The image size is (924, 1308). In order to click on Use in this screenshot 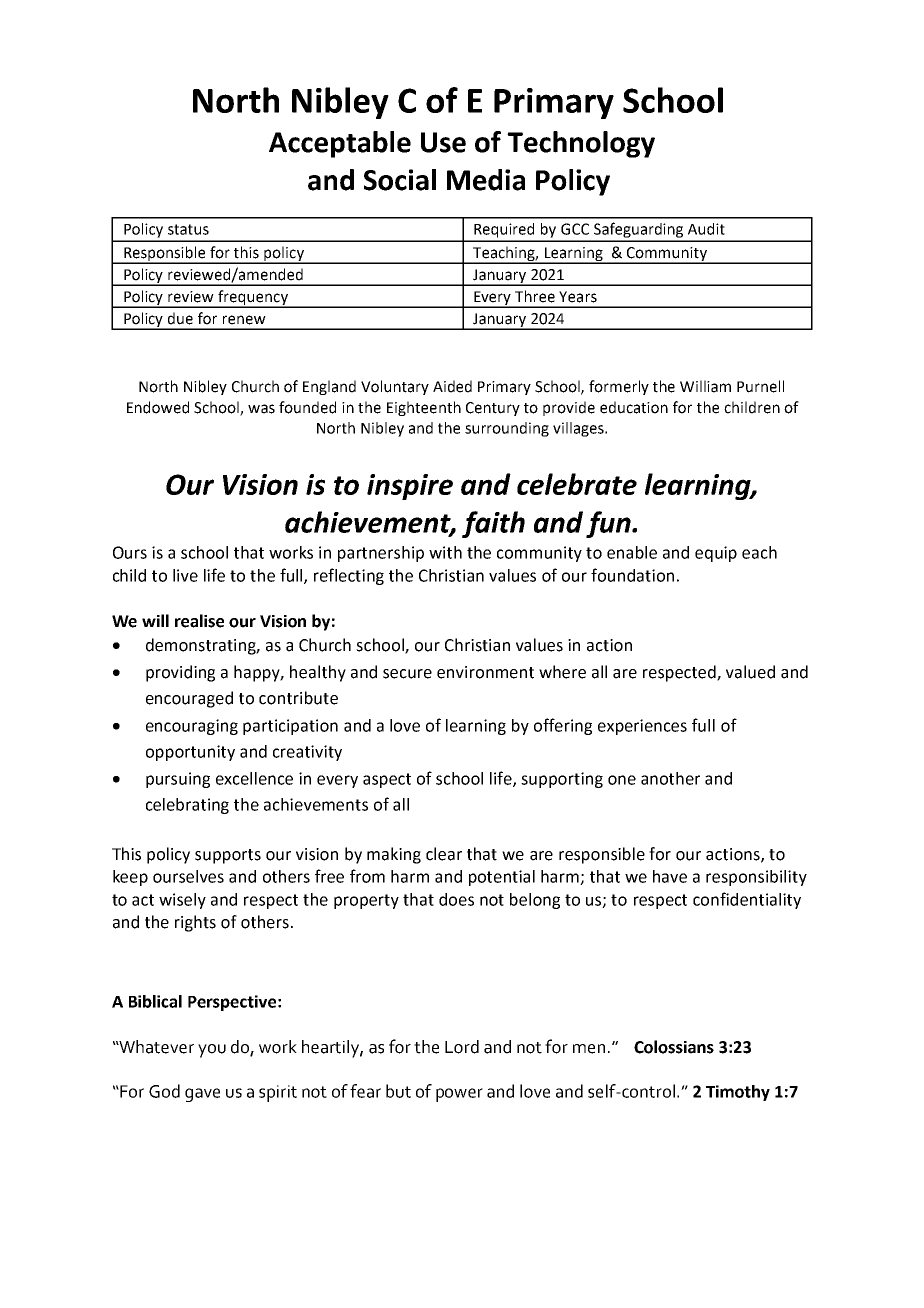, I will do `click(443, 142)`.
